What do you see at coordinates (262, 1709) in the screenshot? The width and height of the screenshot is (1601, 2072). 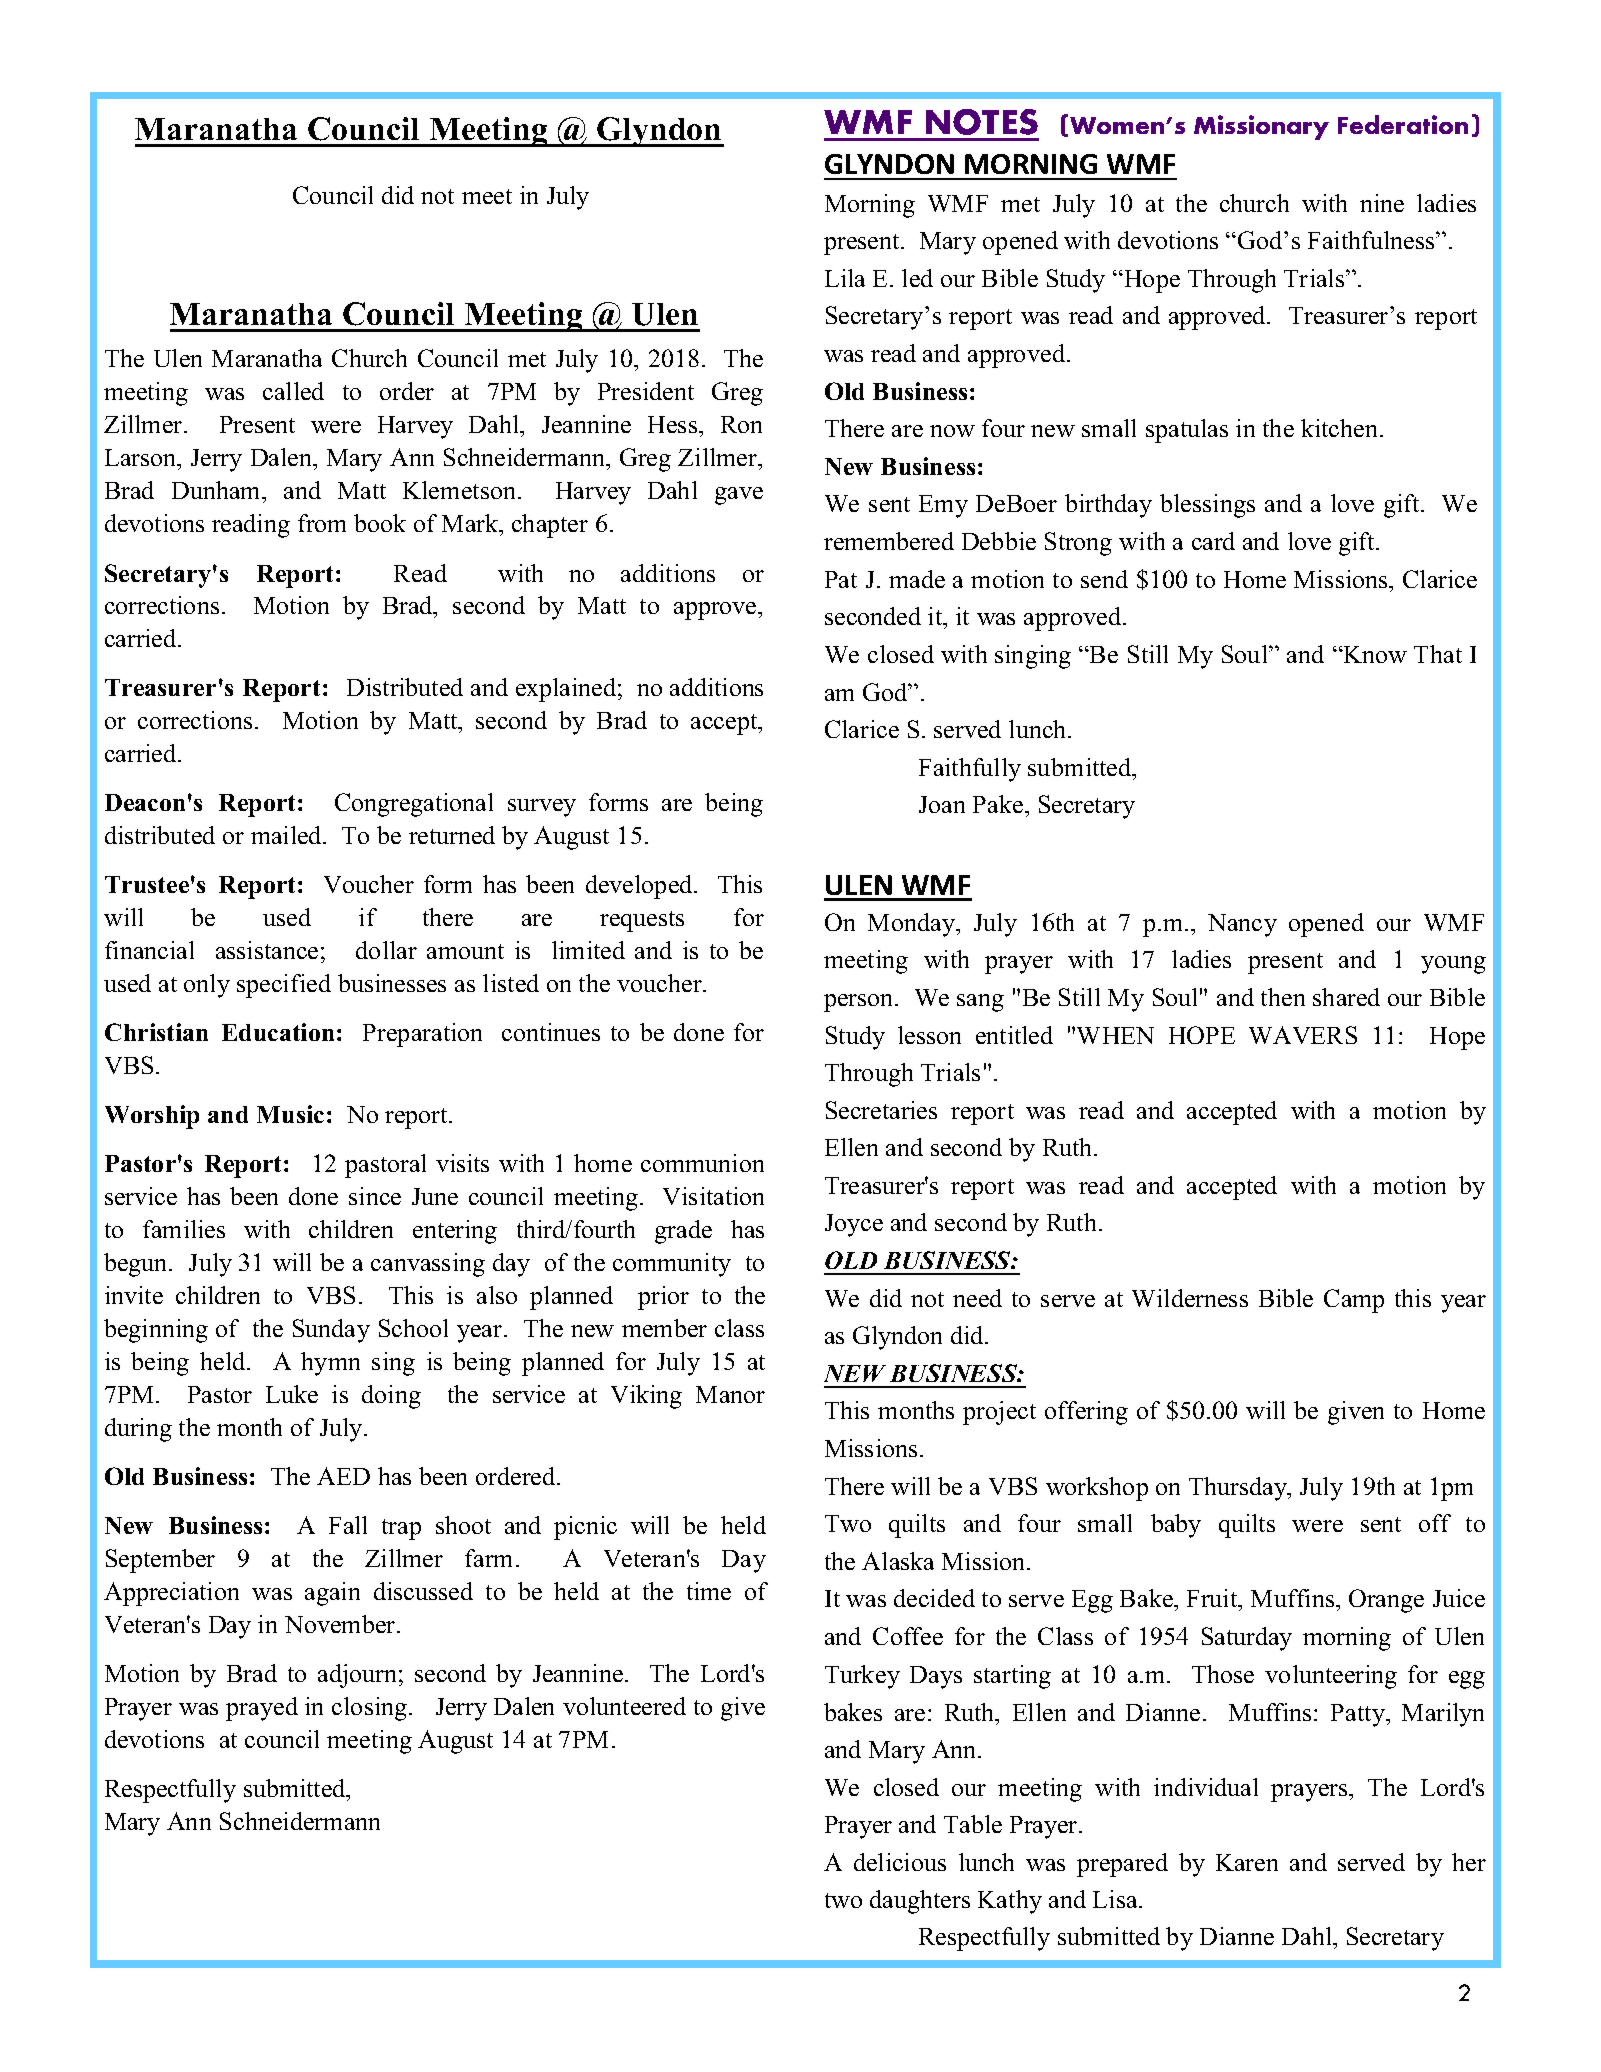 I see `prayed` at bounding box center [262, 1709].
